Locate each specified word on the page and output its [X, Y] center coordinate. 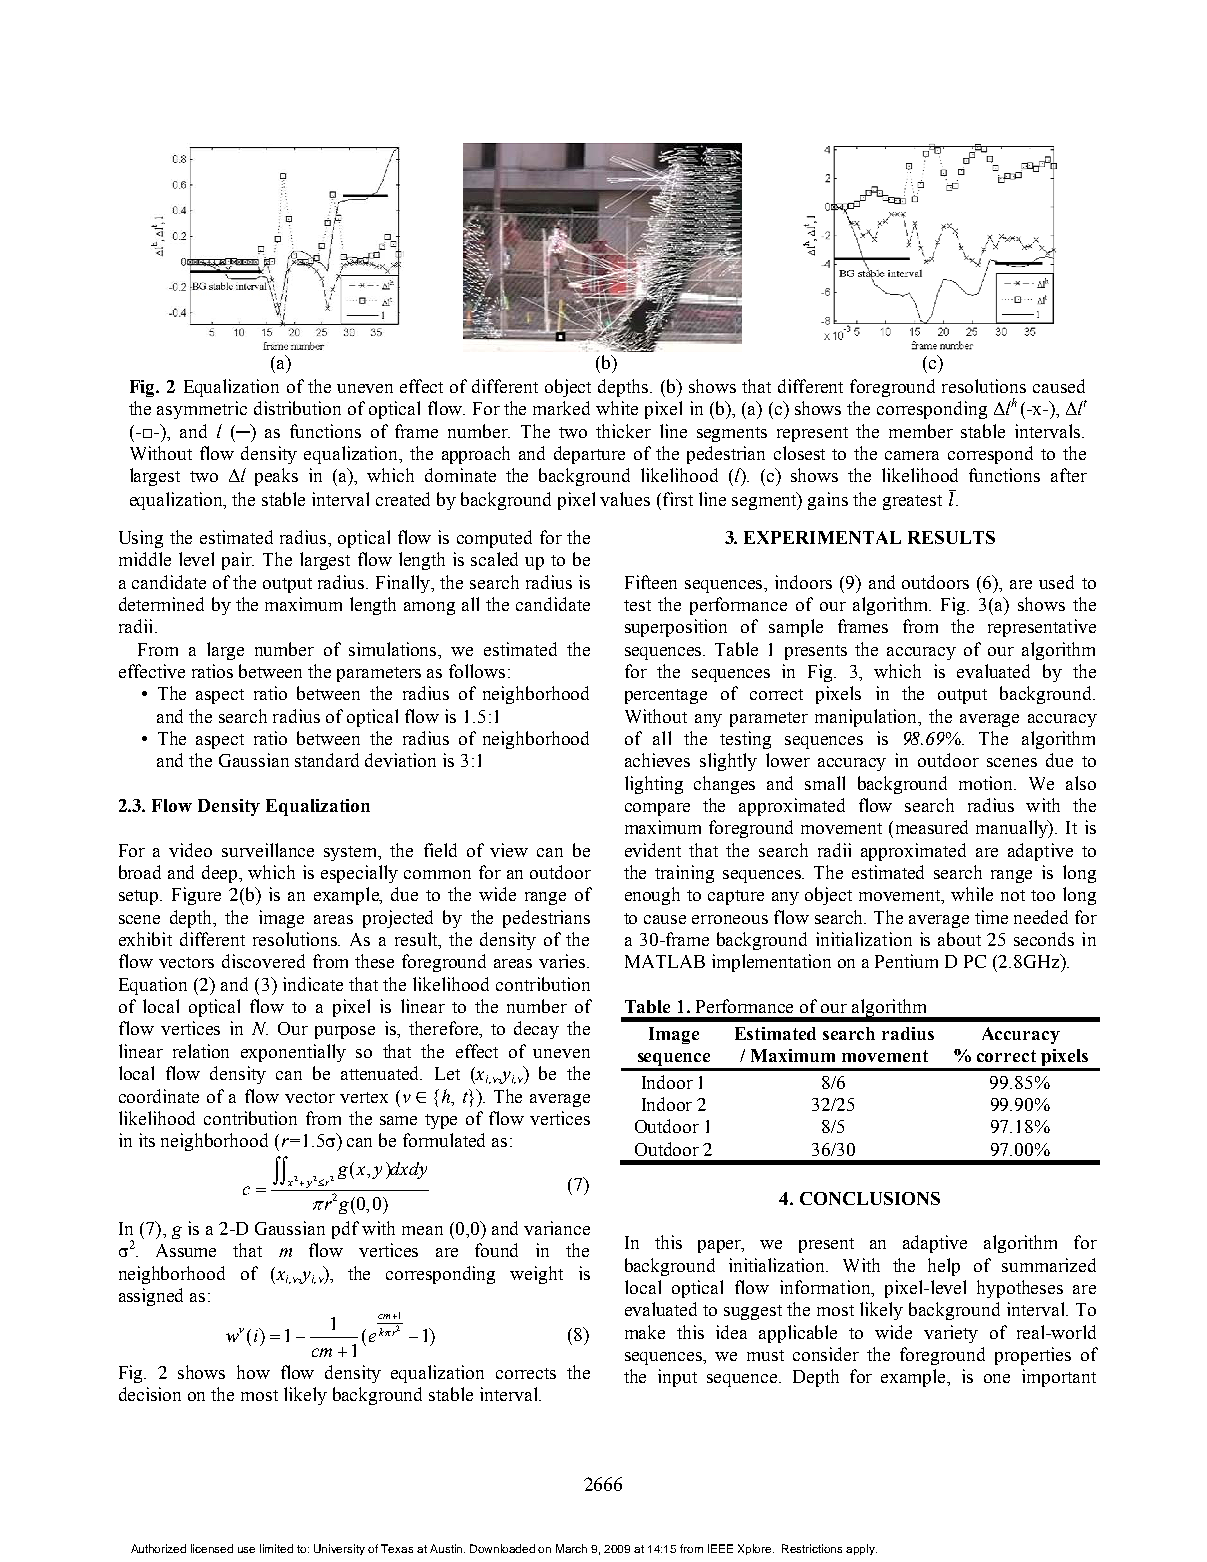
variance [557, 1228]
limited [276, 1548]
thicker [623, 431]
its [147, 1140]
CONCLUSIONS [870, 1198]
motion [987, 783]
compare [657, 809]
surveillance [268, 850]
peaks [276, 477]
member [921, 431]
